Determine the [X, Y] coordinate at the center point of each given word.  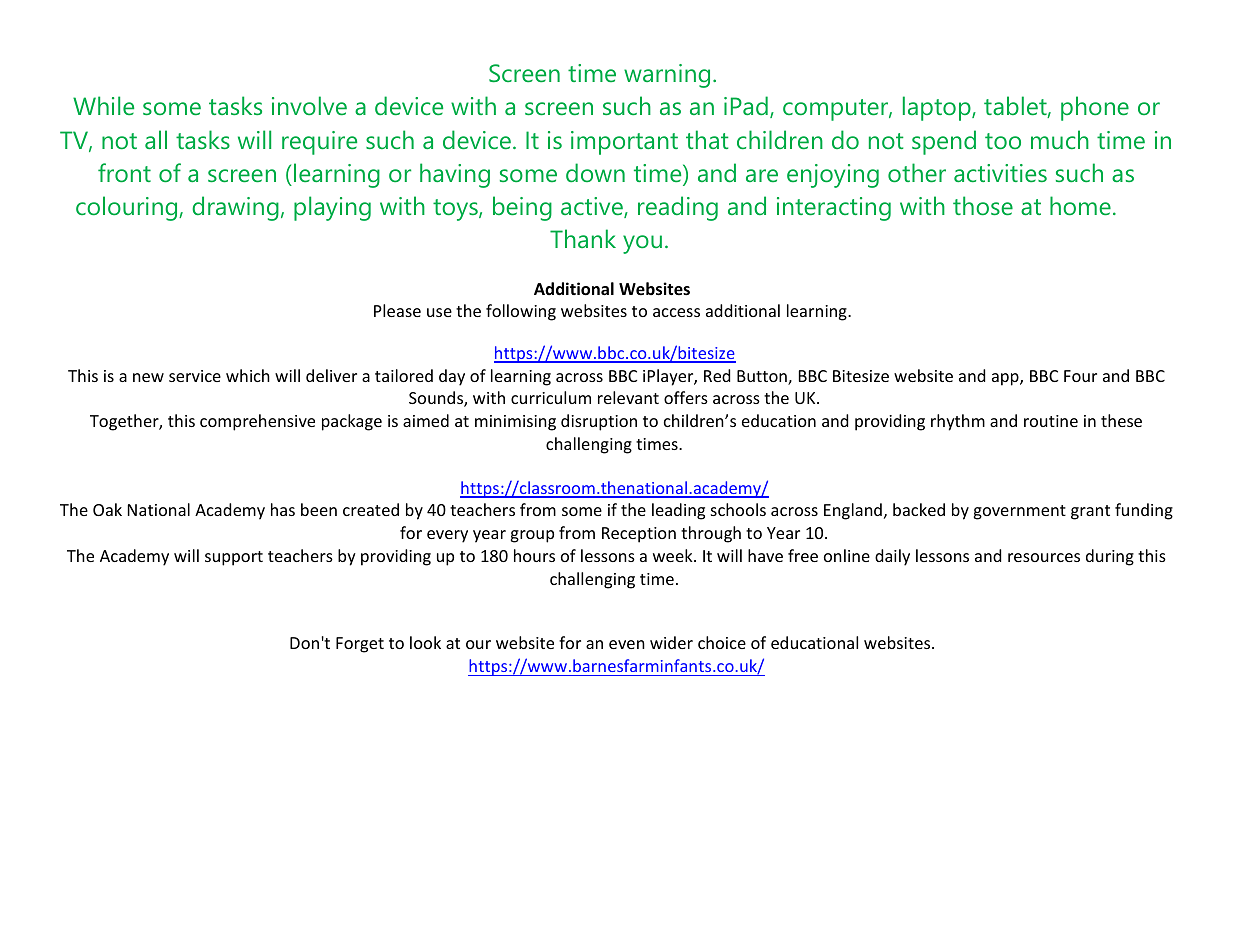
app [1006, 379]
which [248, 375]
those [983, 205]
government [1019, 512]
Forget [360, 645]
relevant [628, 397]
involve [309, 105]
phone [1095, 108]
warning [667, 76]
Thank [583, 238]
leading [678, 511]
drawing [235, 208]
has [283, 509]
